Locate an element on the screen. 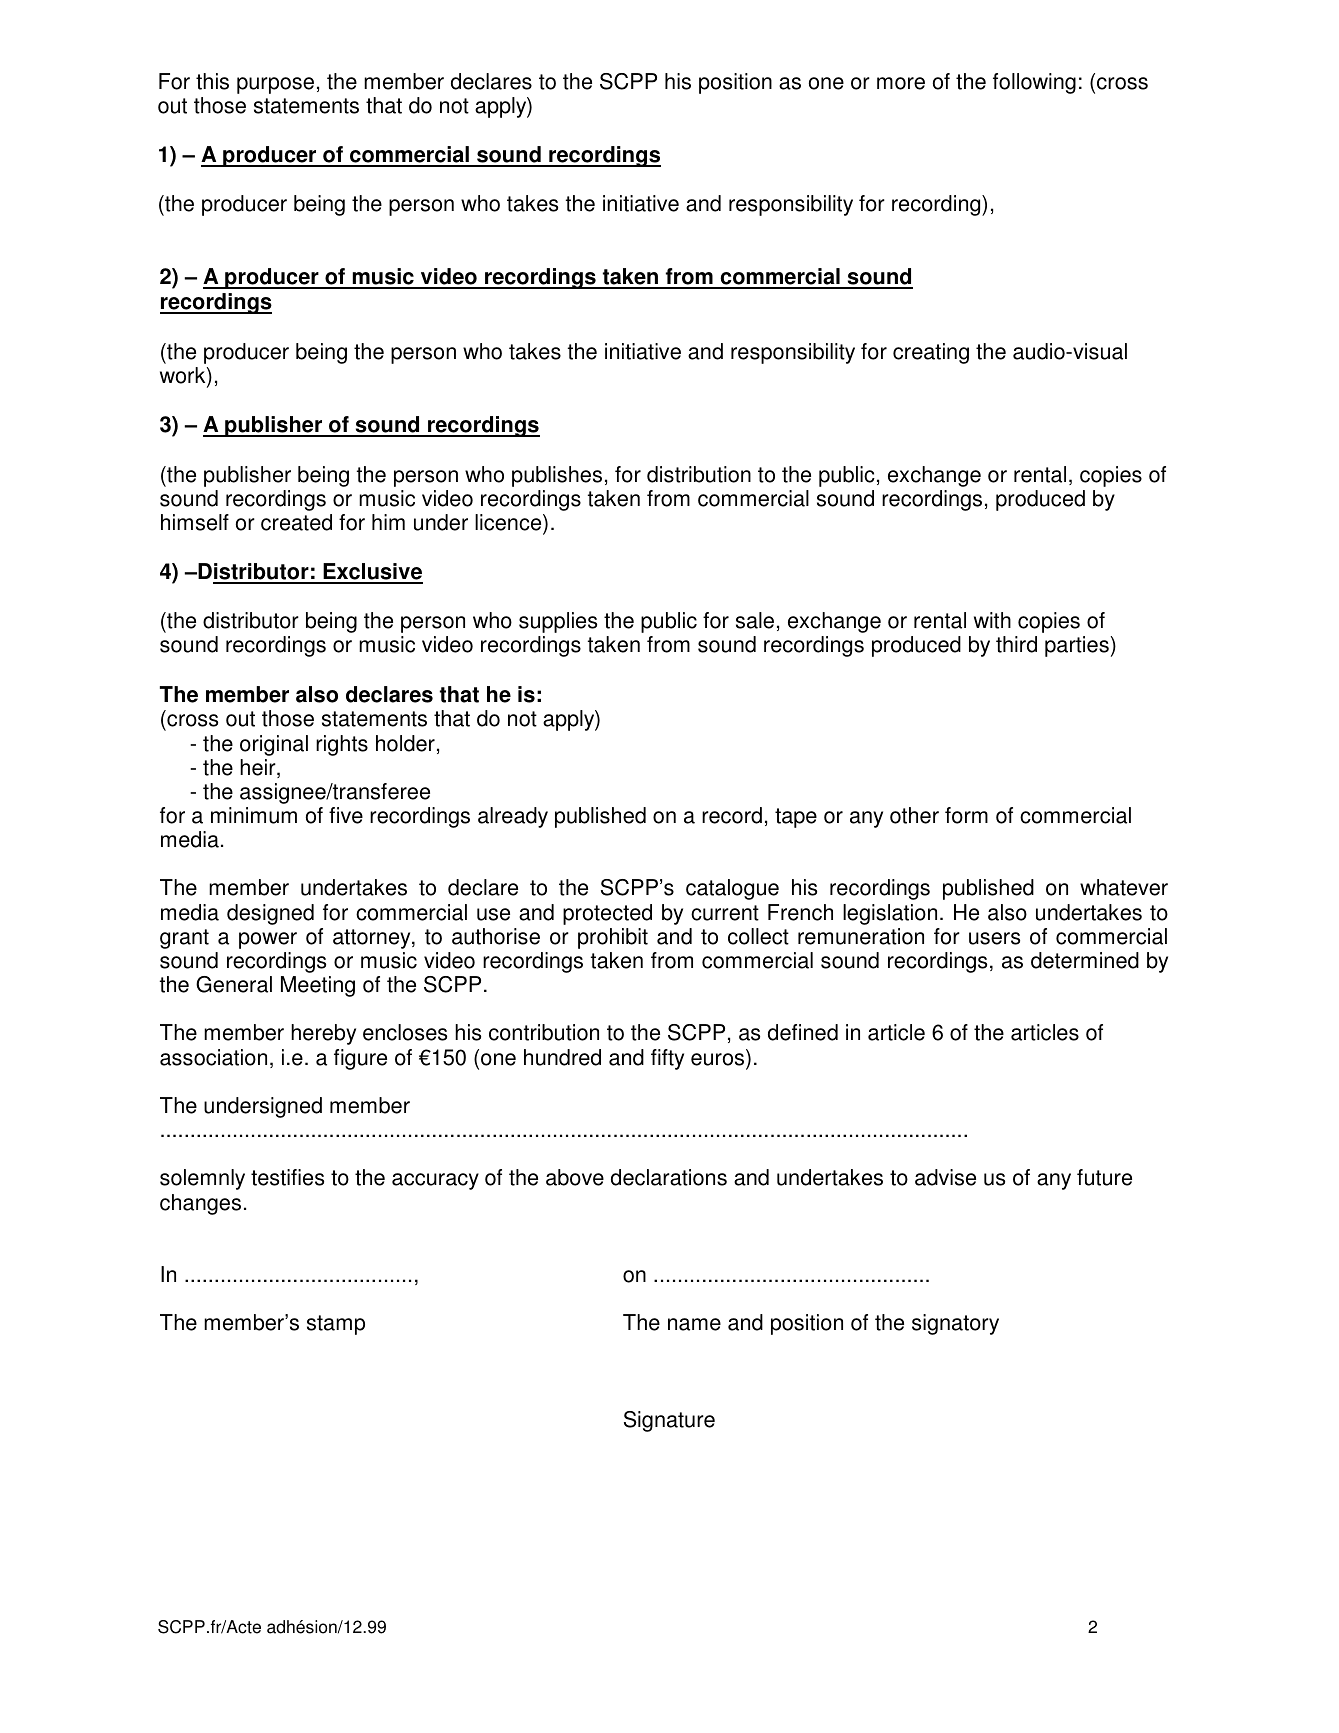 This screenshot has width=1339, height=1733. users is located at coordinates (994, 938).
